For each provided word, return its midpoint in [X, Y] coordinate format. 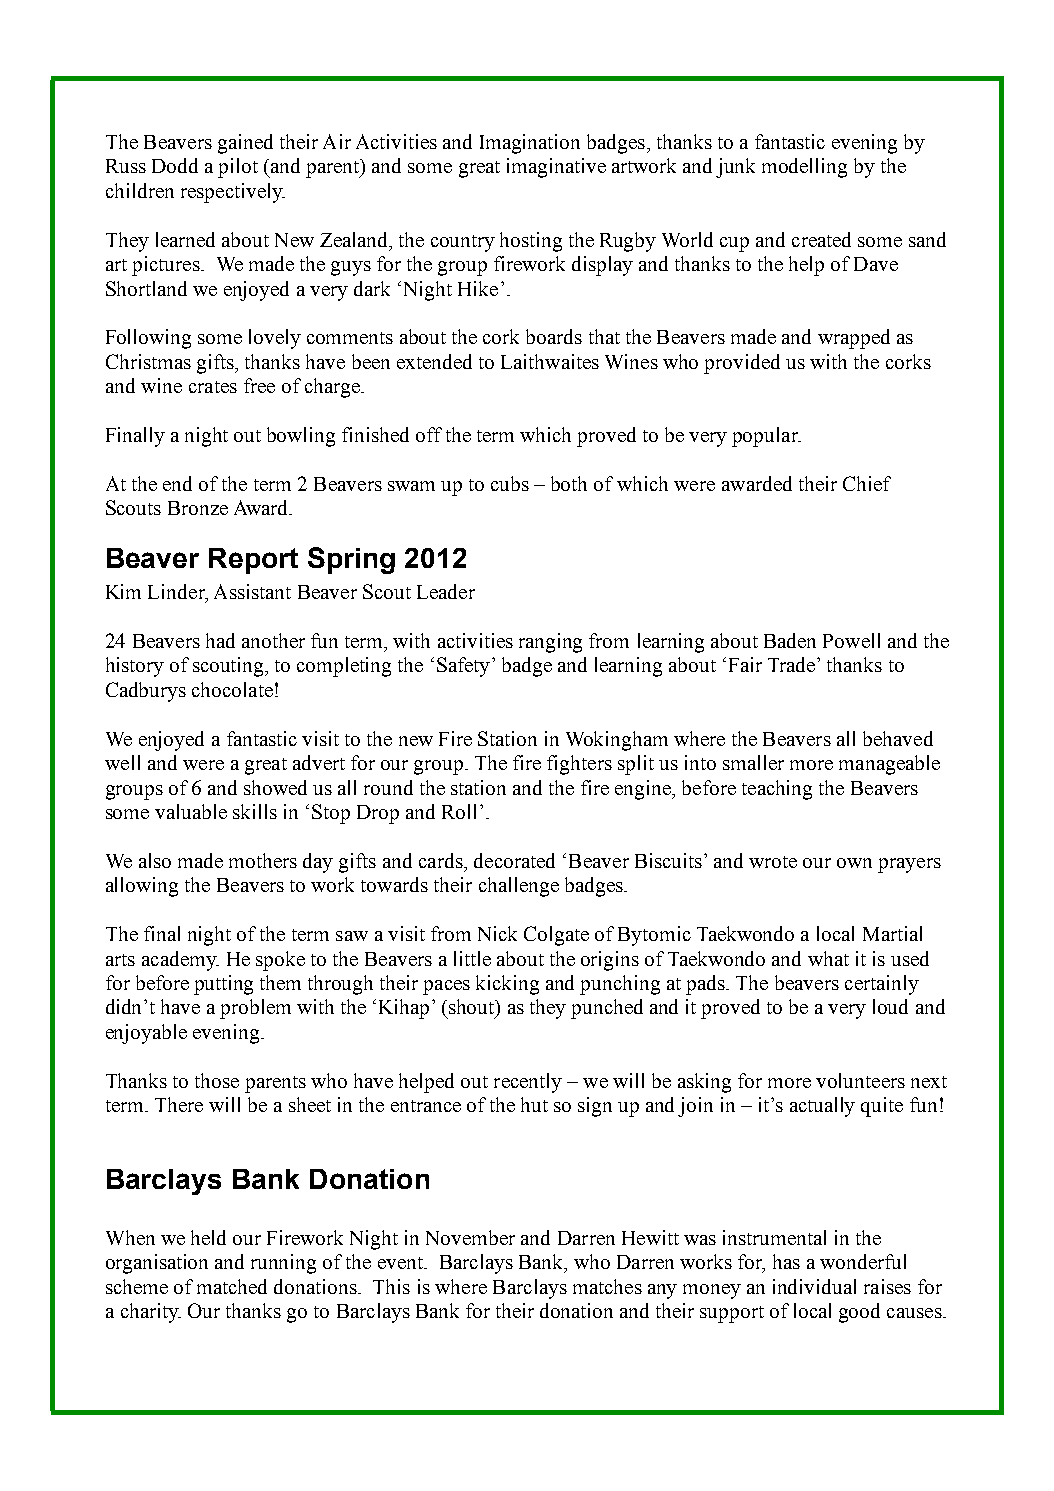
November [470, 1237]
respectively [233, 193]
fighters [579, 765]
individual [814, 1286]
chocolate [232, 689]
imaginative [556, 168]
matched [232, 1286]
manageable [889, 765]
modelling [804, 168]
